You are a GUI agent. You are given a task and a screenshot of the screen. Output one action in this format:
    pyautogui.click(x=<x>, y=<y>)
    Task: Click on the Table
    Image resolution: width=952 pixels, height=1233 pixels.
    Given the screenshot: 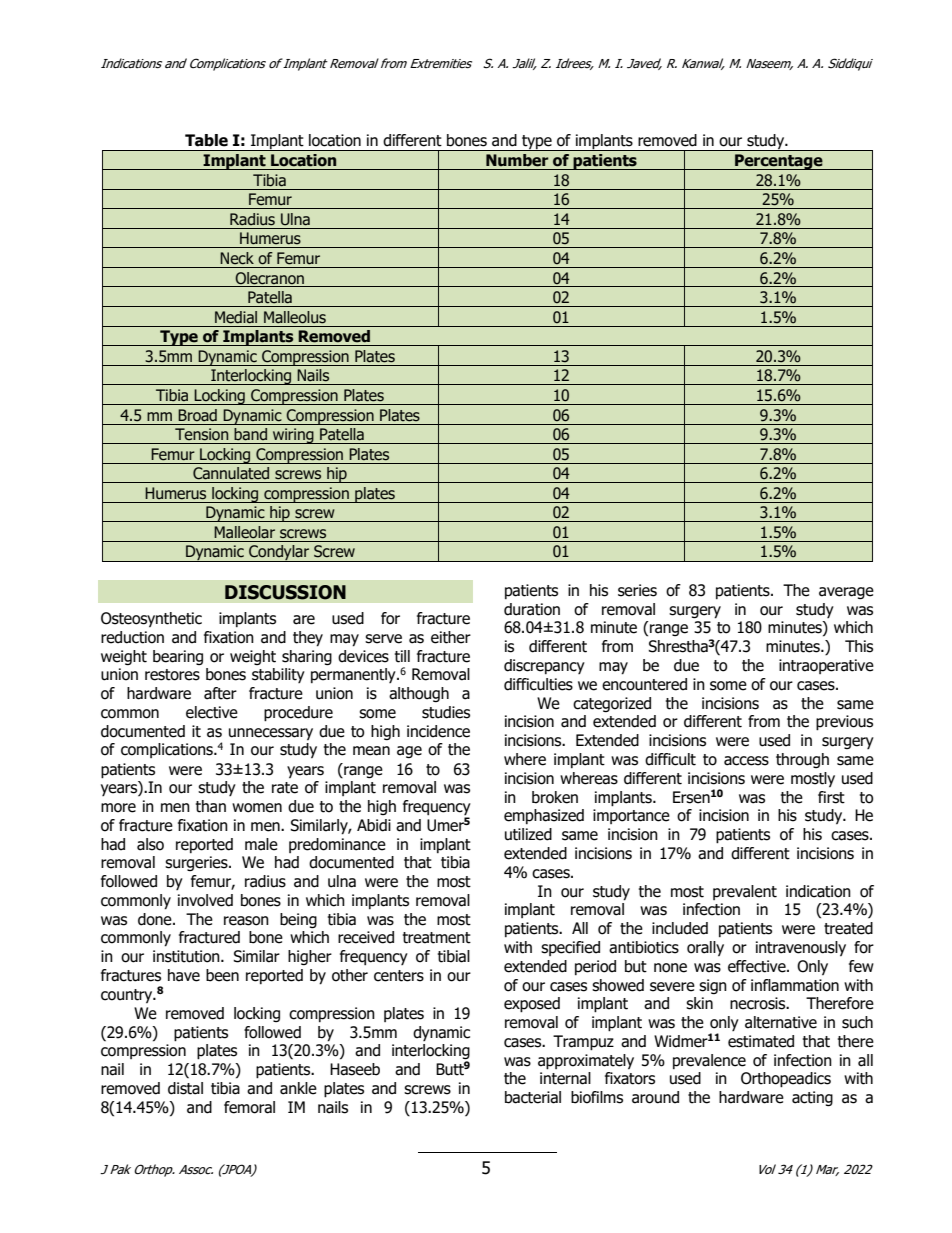 What is the action you would take?
    pyautogui.click(x=206, y=140)
